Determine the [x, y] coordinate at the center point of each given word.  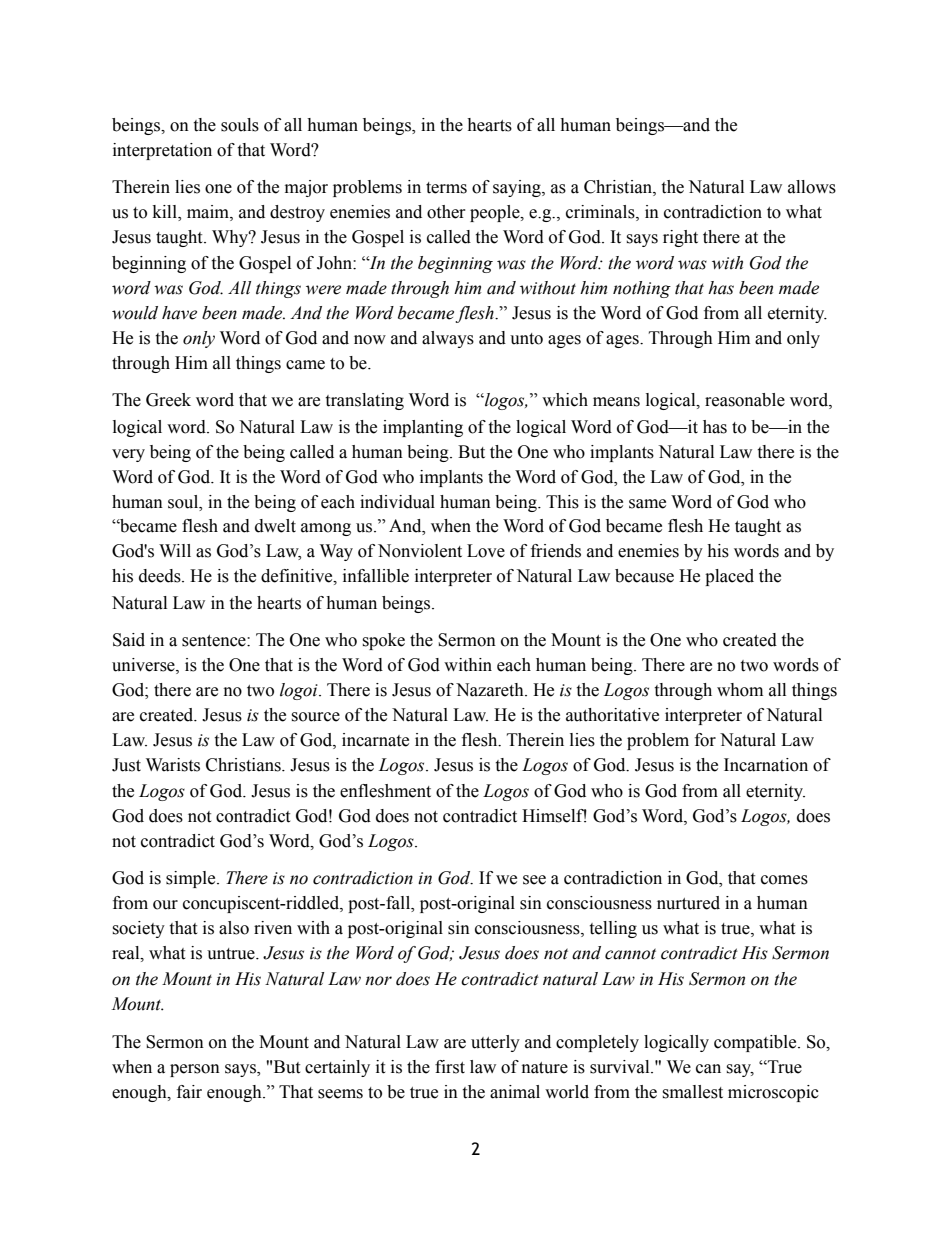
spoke [383, 641]
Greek [168, 400]
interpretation [162, 151]
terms [446, 188]
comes [784, 880]
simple [192, 879]
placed [729, 577]
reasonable [745, 400]
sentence [215, 641]
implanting [423, 428]
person [195, 1070]
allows [812, 187]
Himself [554, 816]
